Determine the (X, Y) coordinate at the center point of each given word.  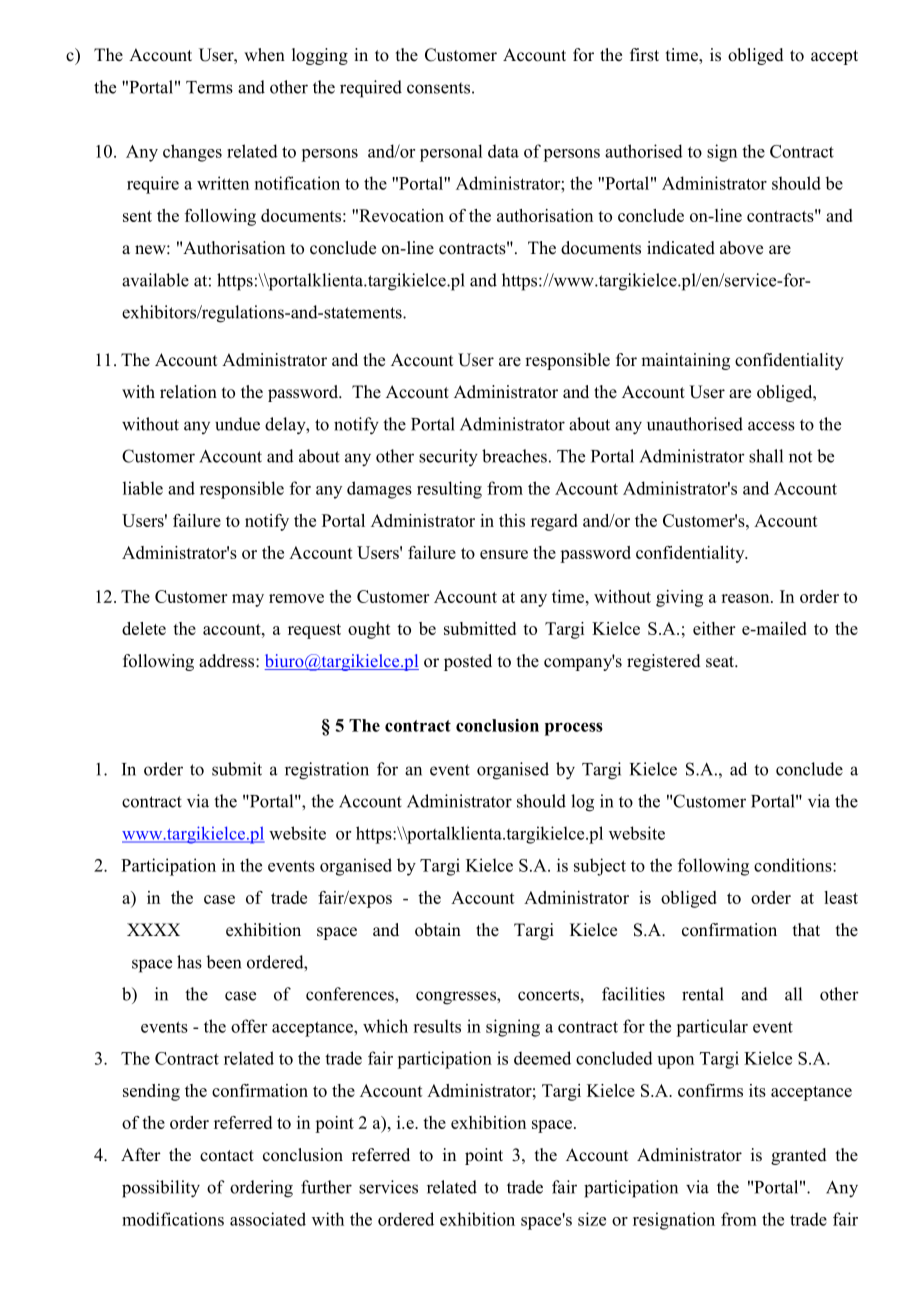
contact (227, 1156)
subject (600, 867)
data (503, 151)
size (592, 1219)
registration (327, 771)
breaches (514, 456)
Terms (209, 87)
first (644, 55)
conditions (794, 865)
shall (766, 456)
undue (237, 424)
